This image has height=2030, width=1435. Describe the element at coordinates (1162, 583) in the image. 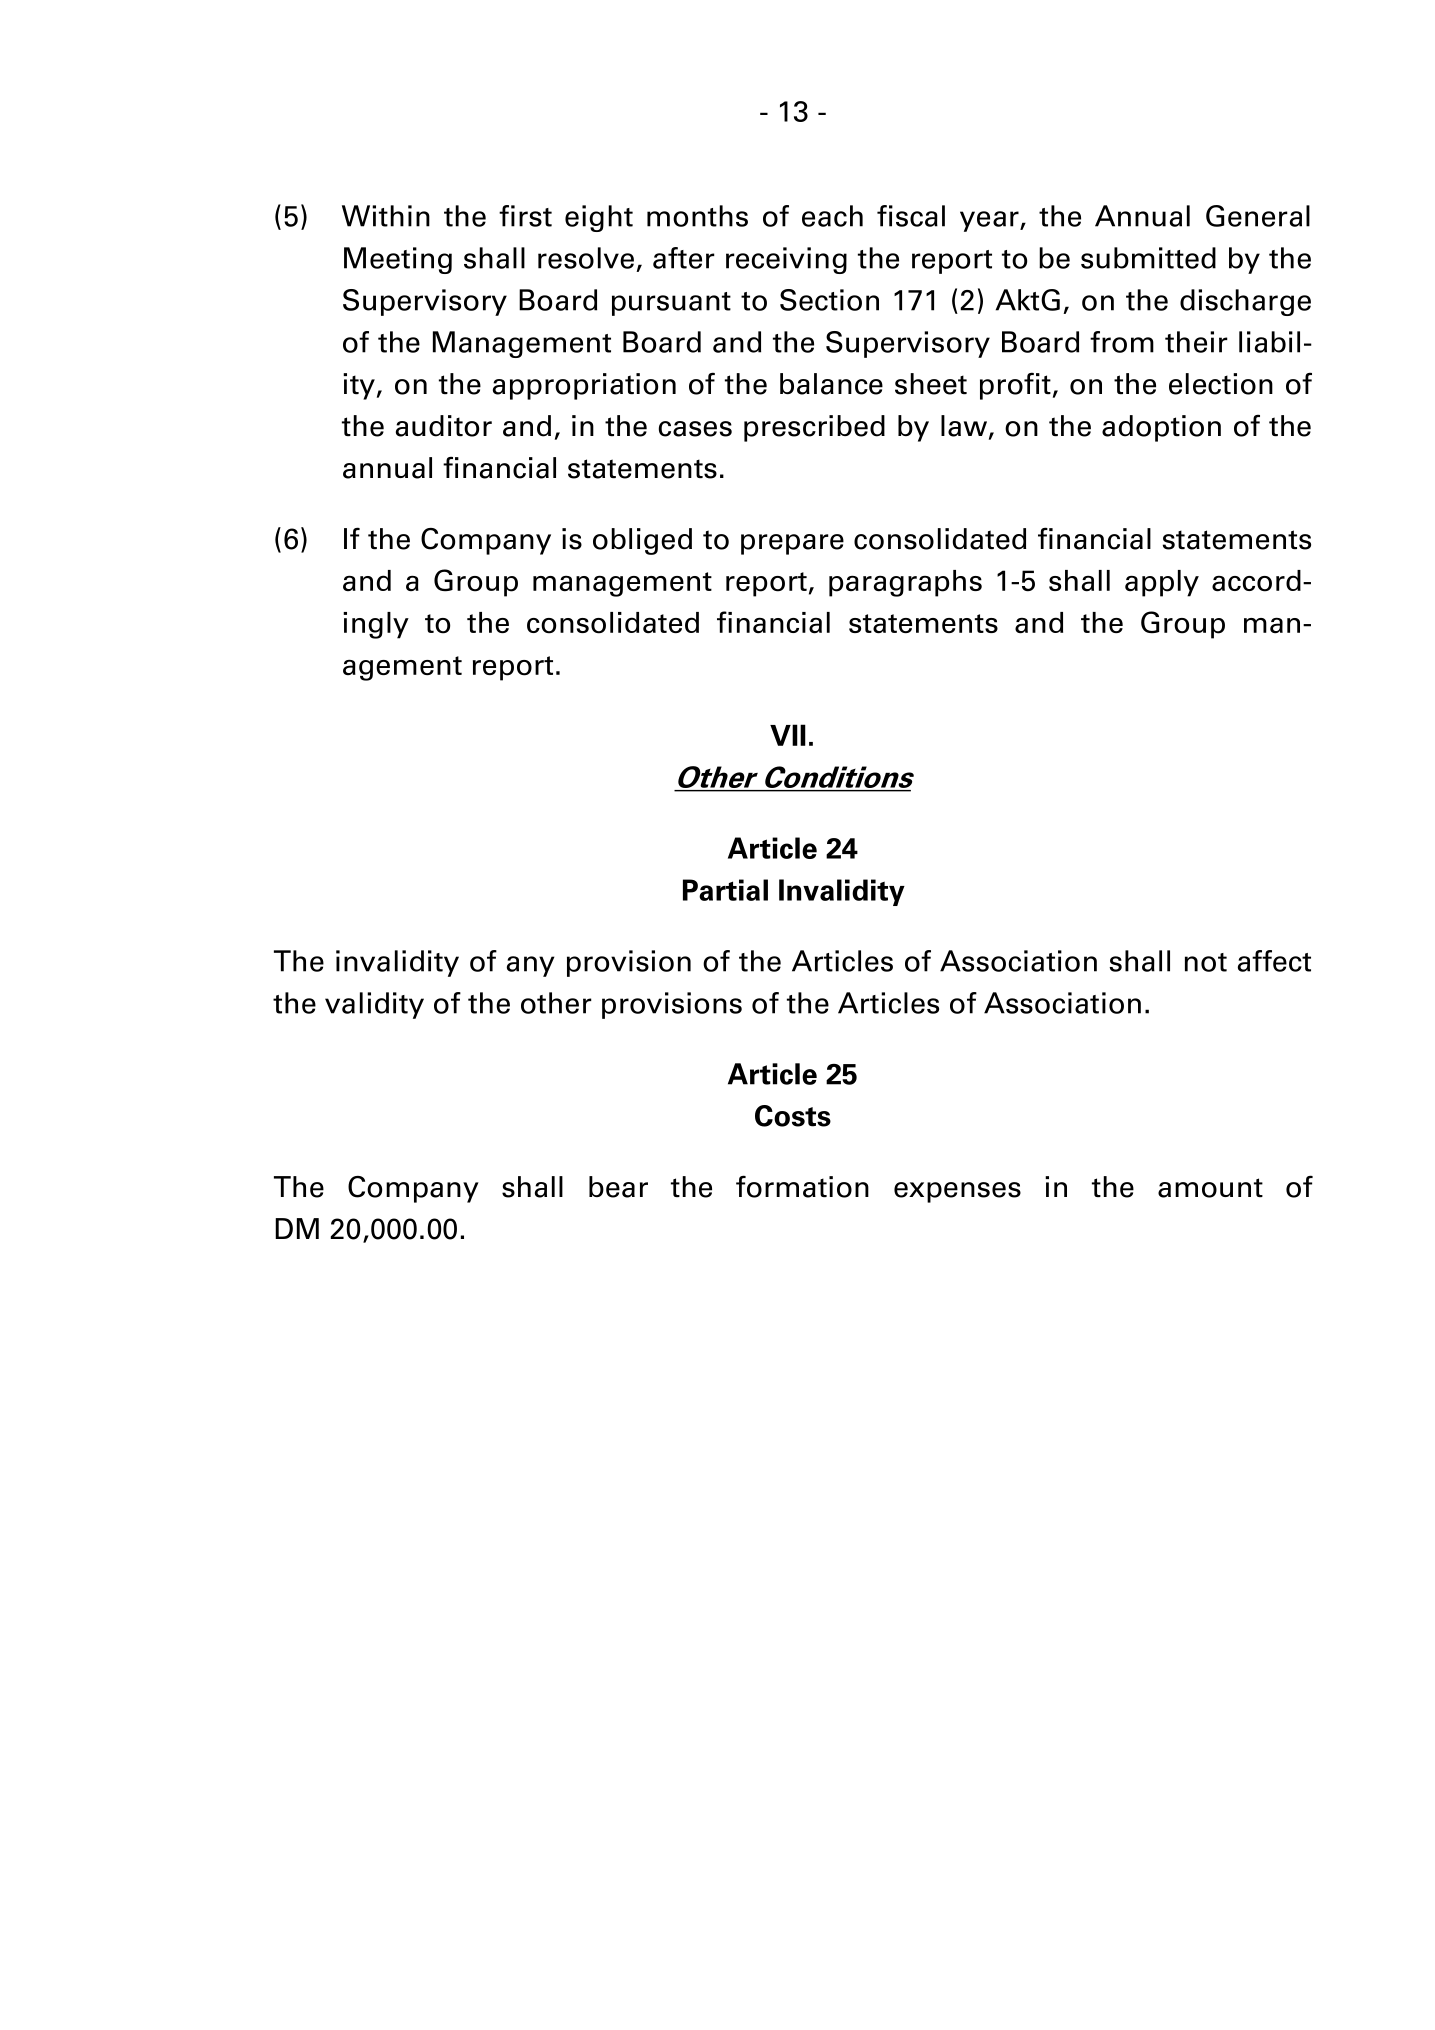

I see `apply` at that location.
